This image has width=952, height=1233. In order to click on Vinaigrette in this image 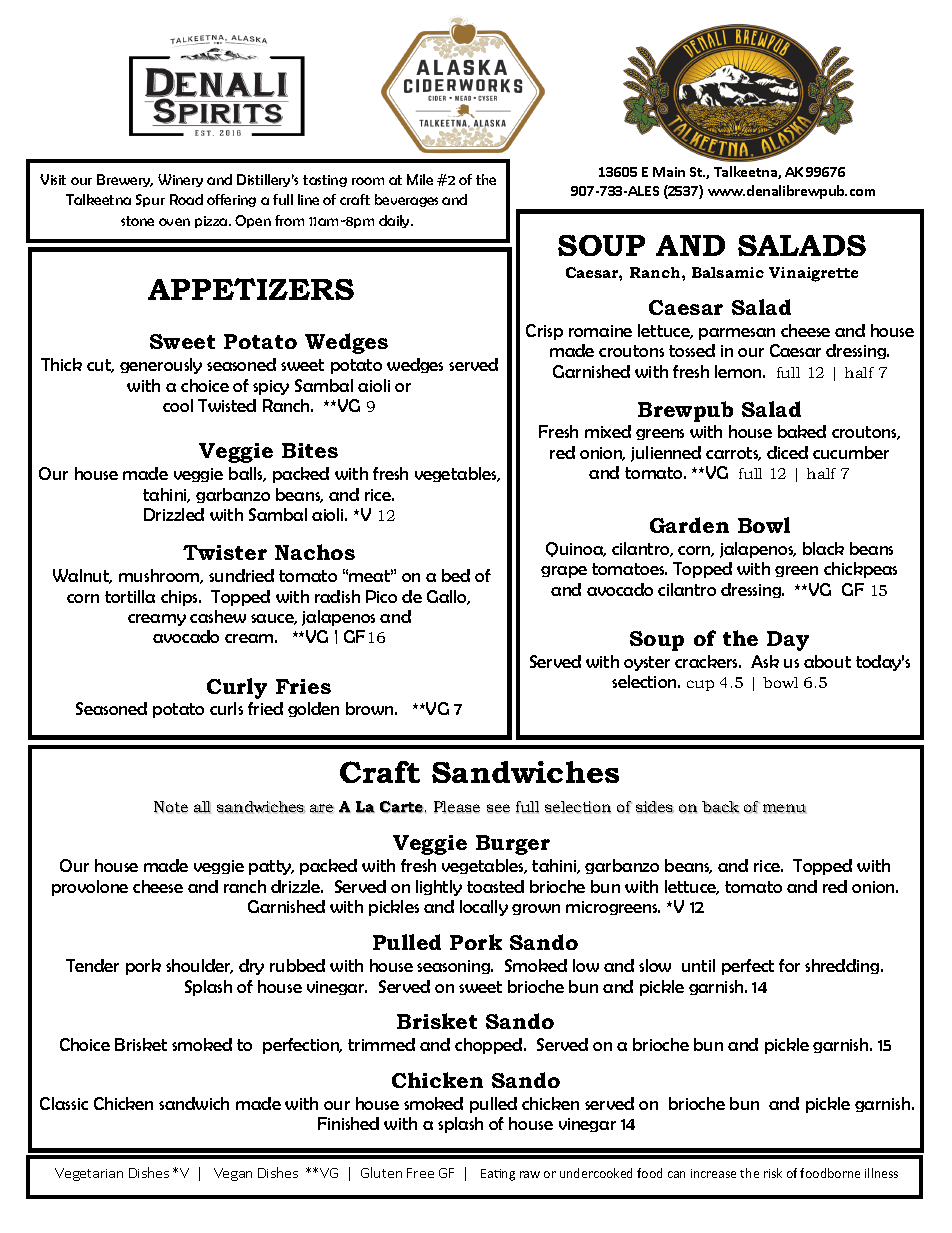, I will do `click(813, 274)`.
